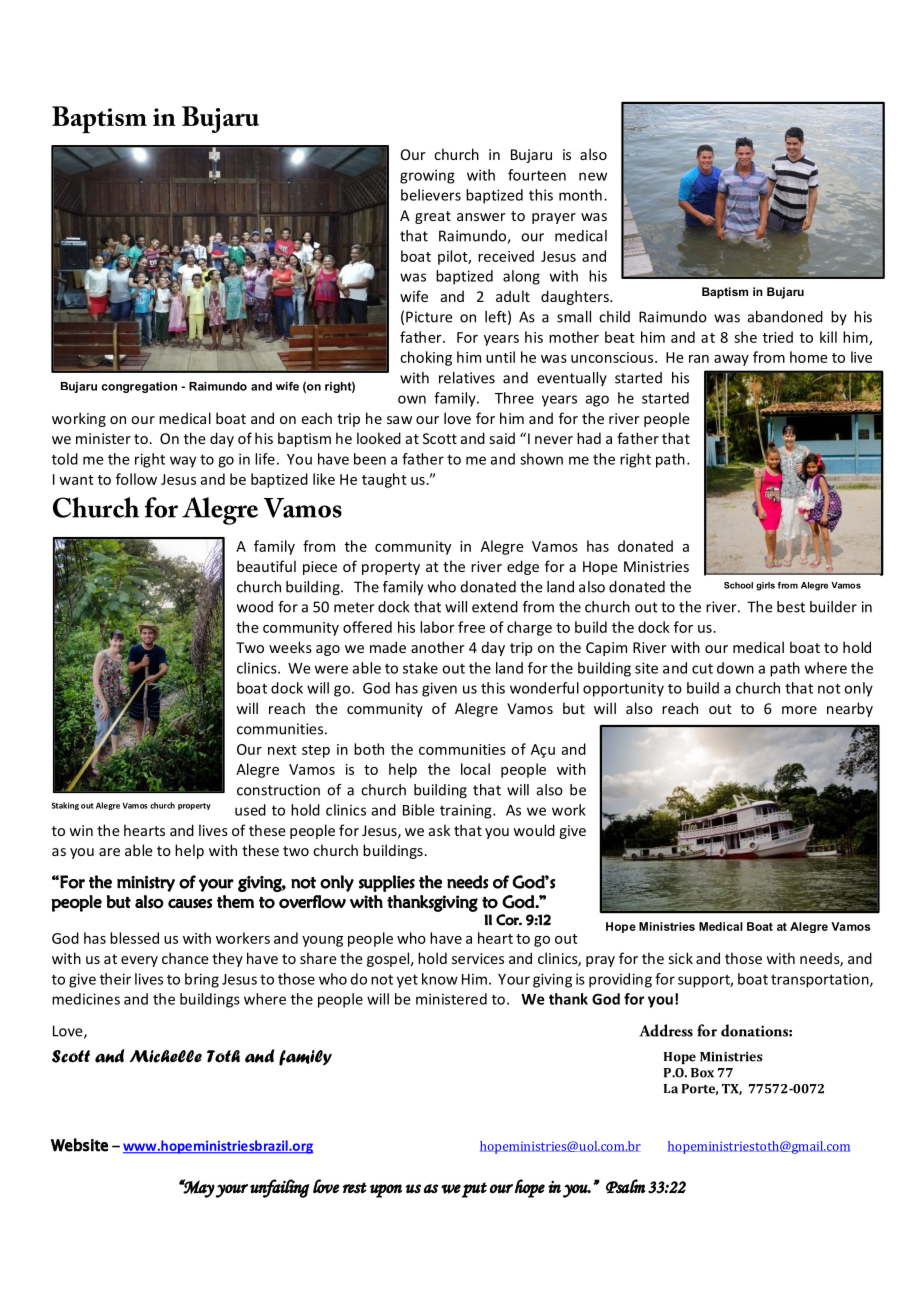 Image resolution: width=924 pixels, height=1308 pixels. I want to click on away, so click(731, 360).
